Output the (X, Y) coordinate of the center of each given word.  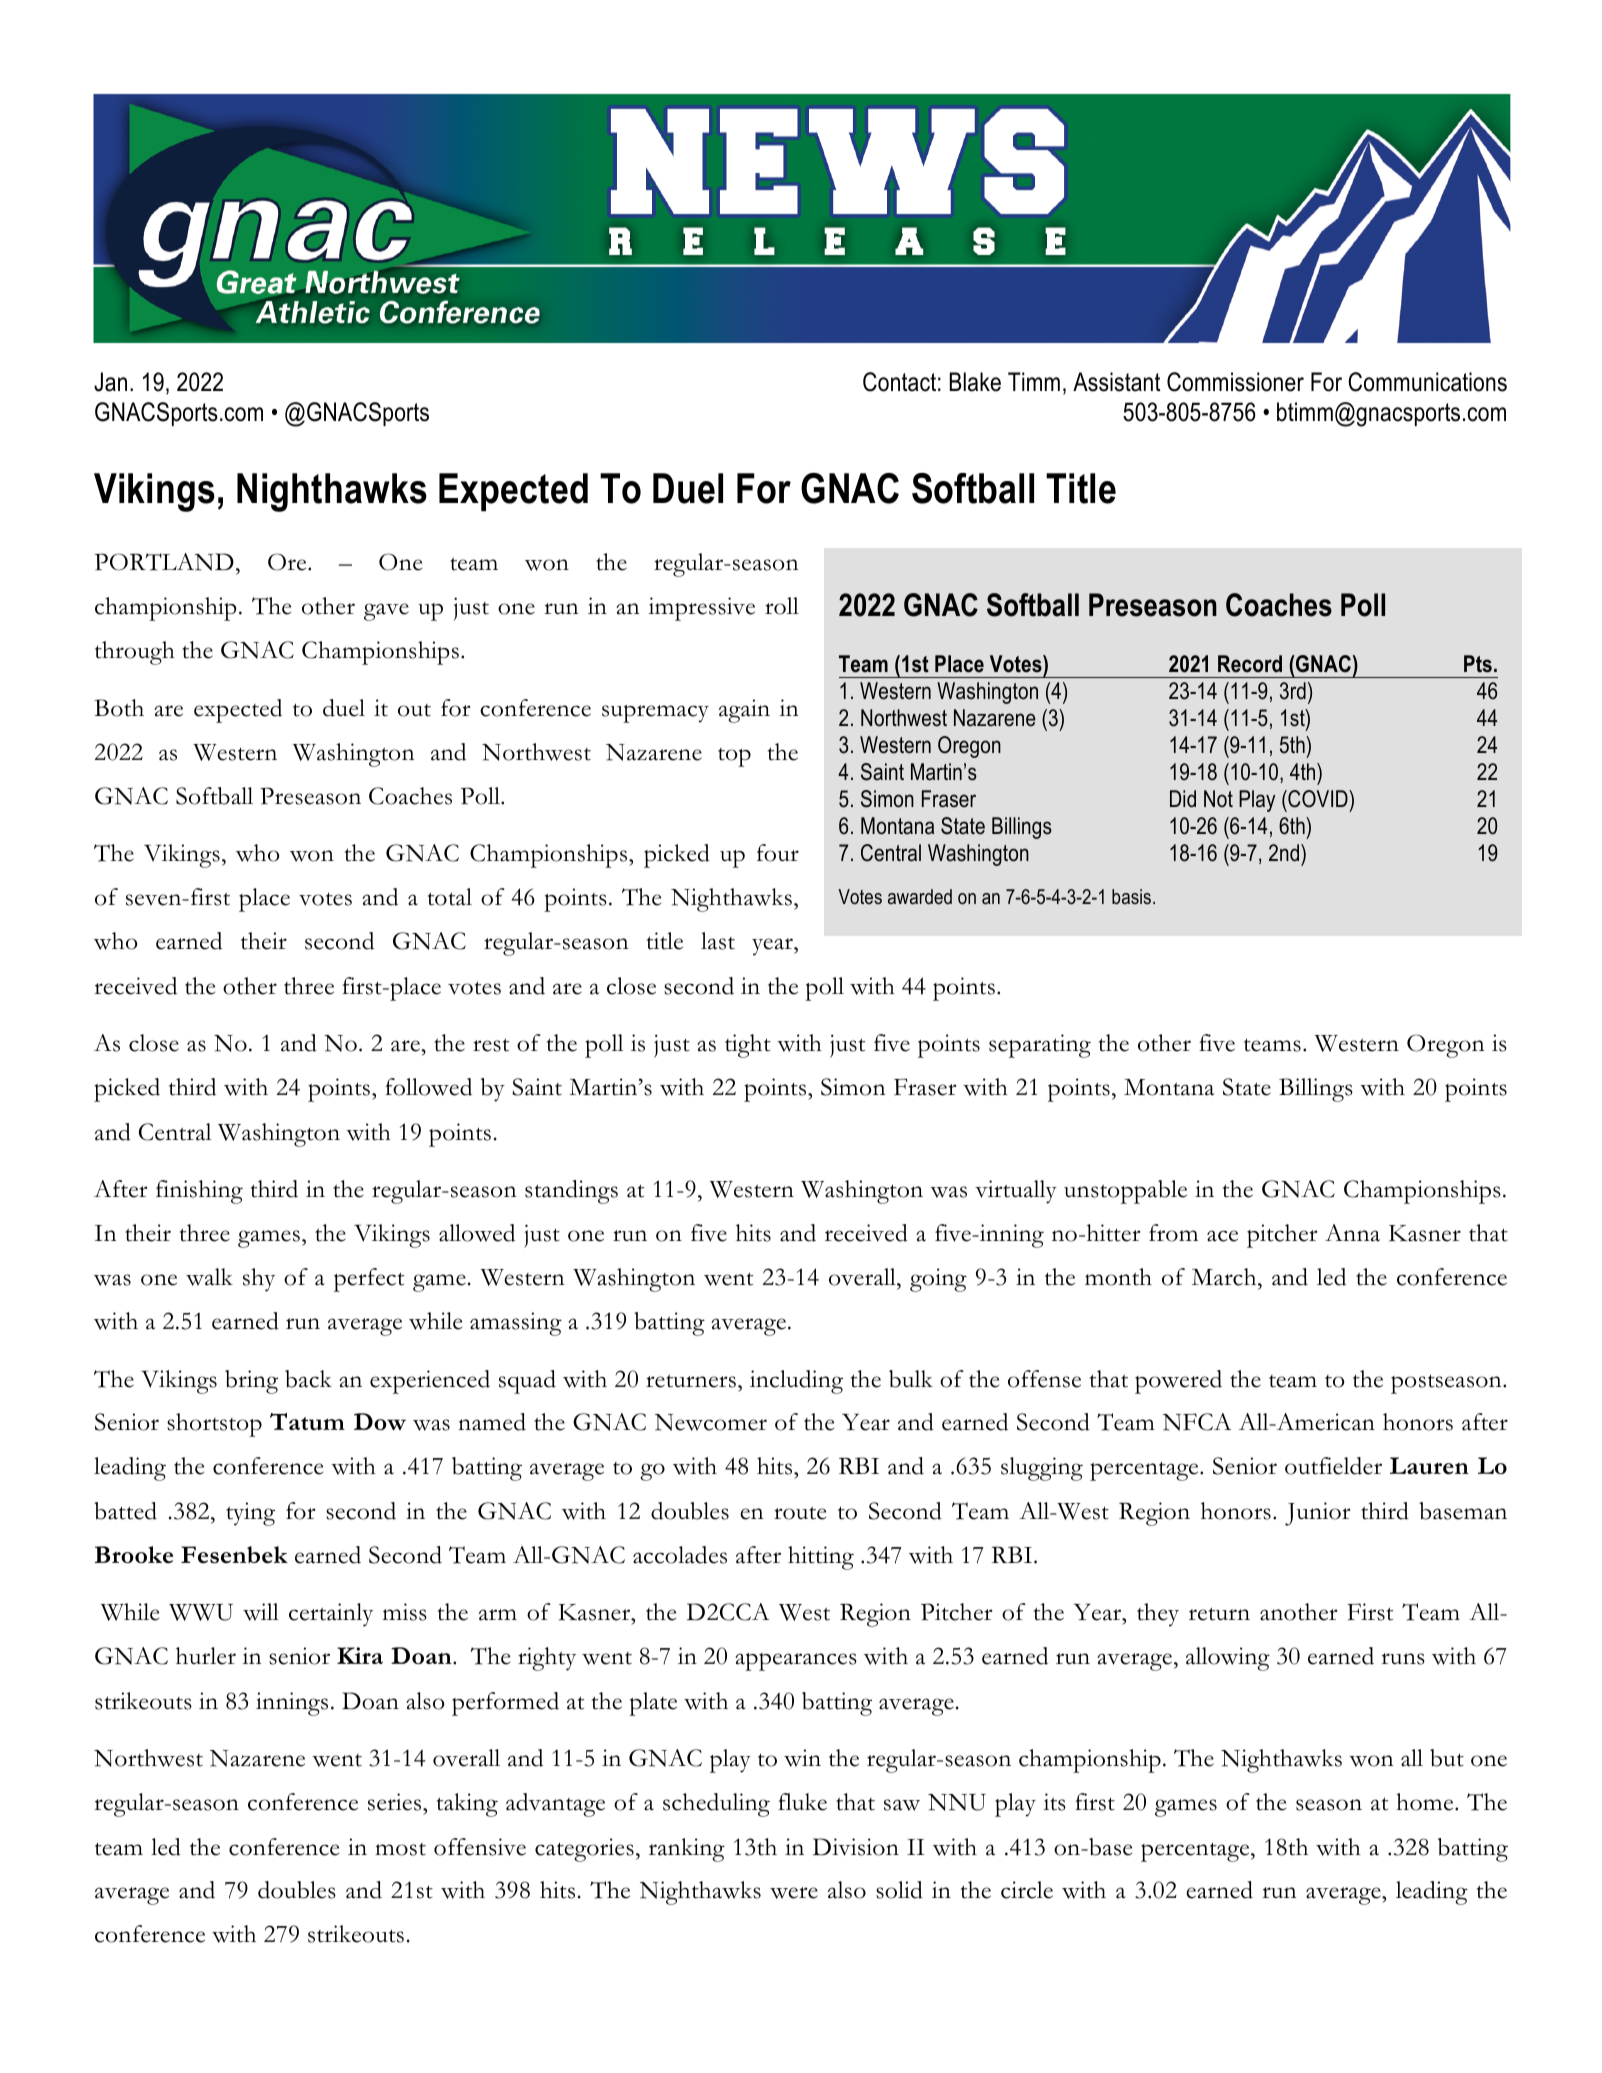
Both (119, 708)
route (800, 1513)
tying (250, 1514)
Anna (1352, 1233)
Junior (1318, 1514)
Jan (110, 382)
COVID (1318, 800)
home (1426, 1802)
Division (856, 1847)
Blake (975, 382)
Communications (1427, 382)
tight (748, 1046)
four (778, 853)
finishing (199, 1192)
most (400, 1849)
